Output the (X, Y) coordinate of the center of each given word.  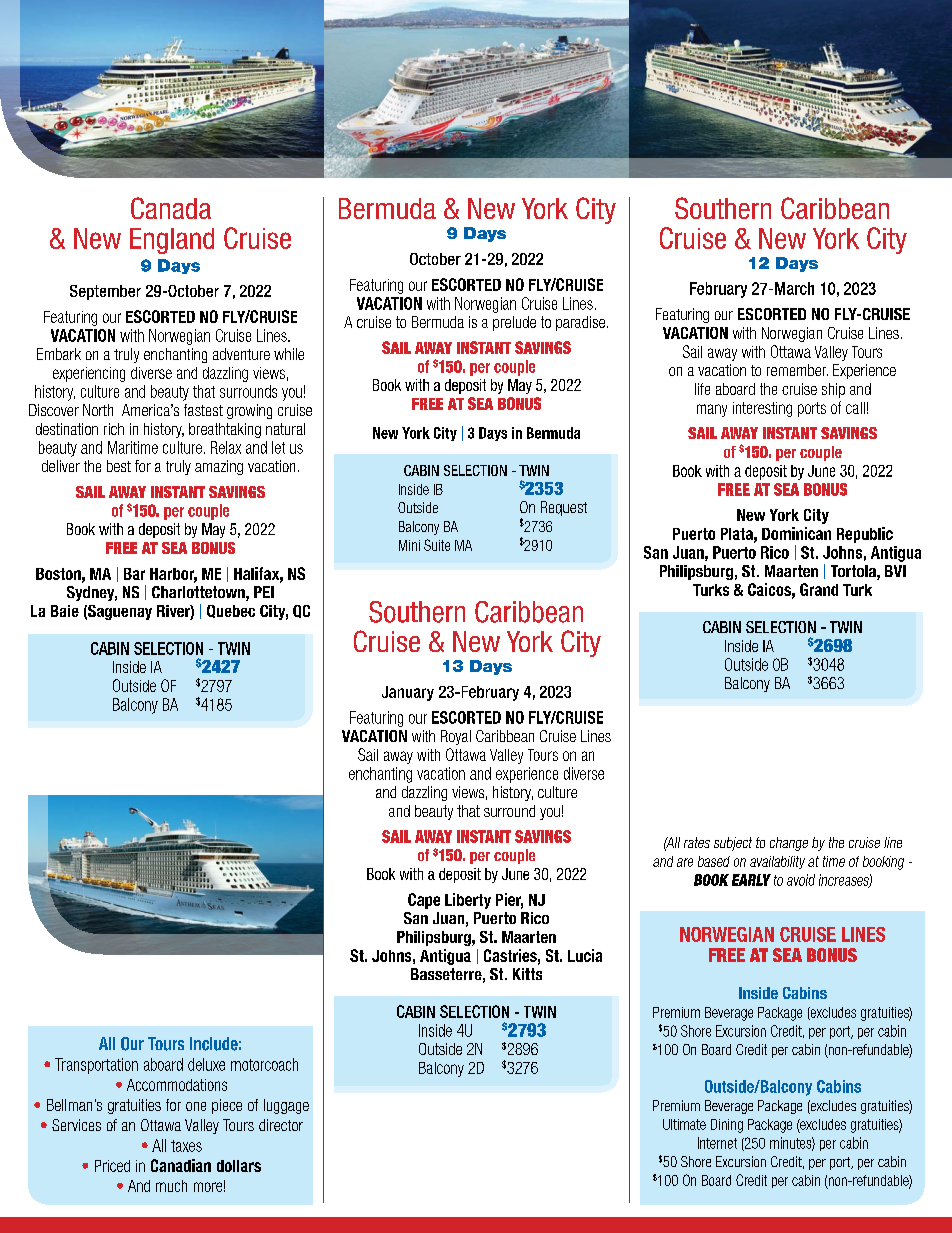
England (172, 241)
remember (797, 370)
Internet (717, 1143)
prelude (514, 323)
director (281, 1125)
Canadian (181, 1165)
